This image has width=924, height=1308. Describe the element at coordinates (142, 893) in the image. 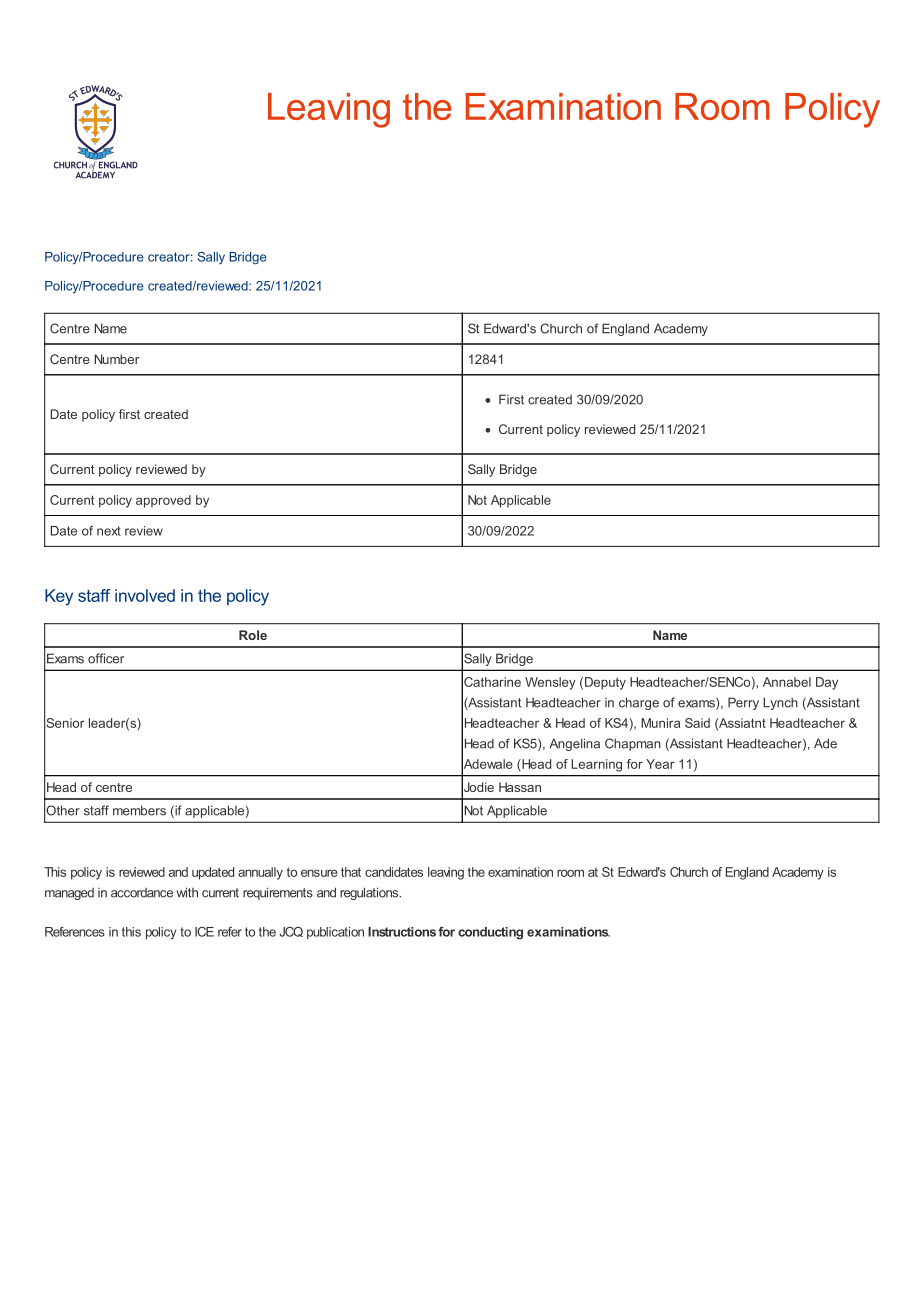

I see `accordance` at that location.
